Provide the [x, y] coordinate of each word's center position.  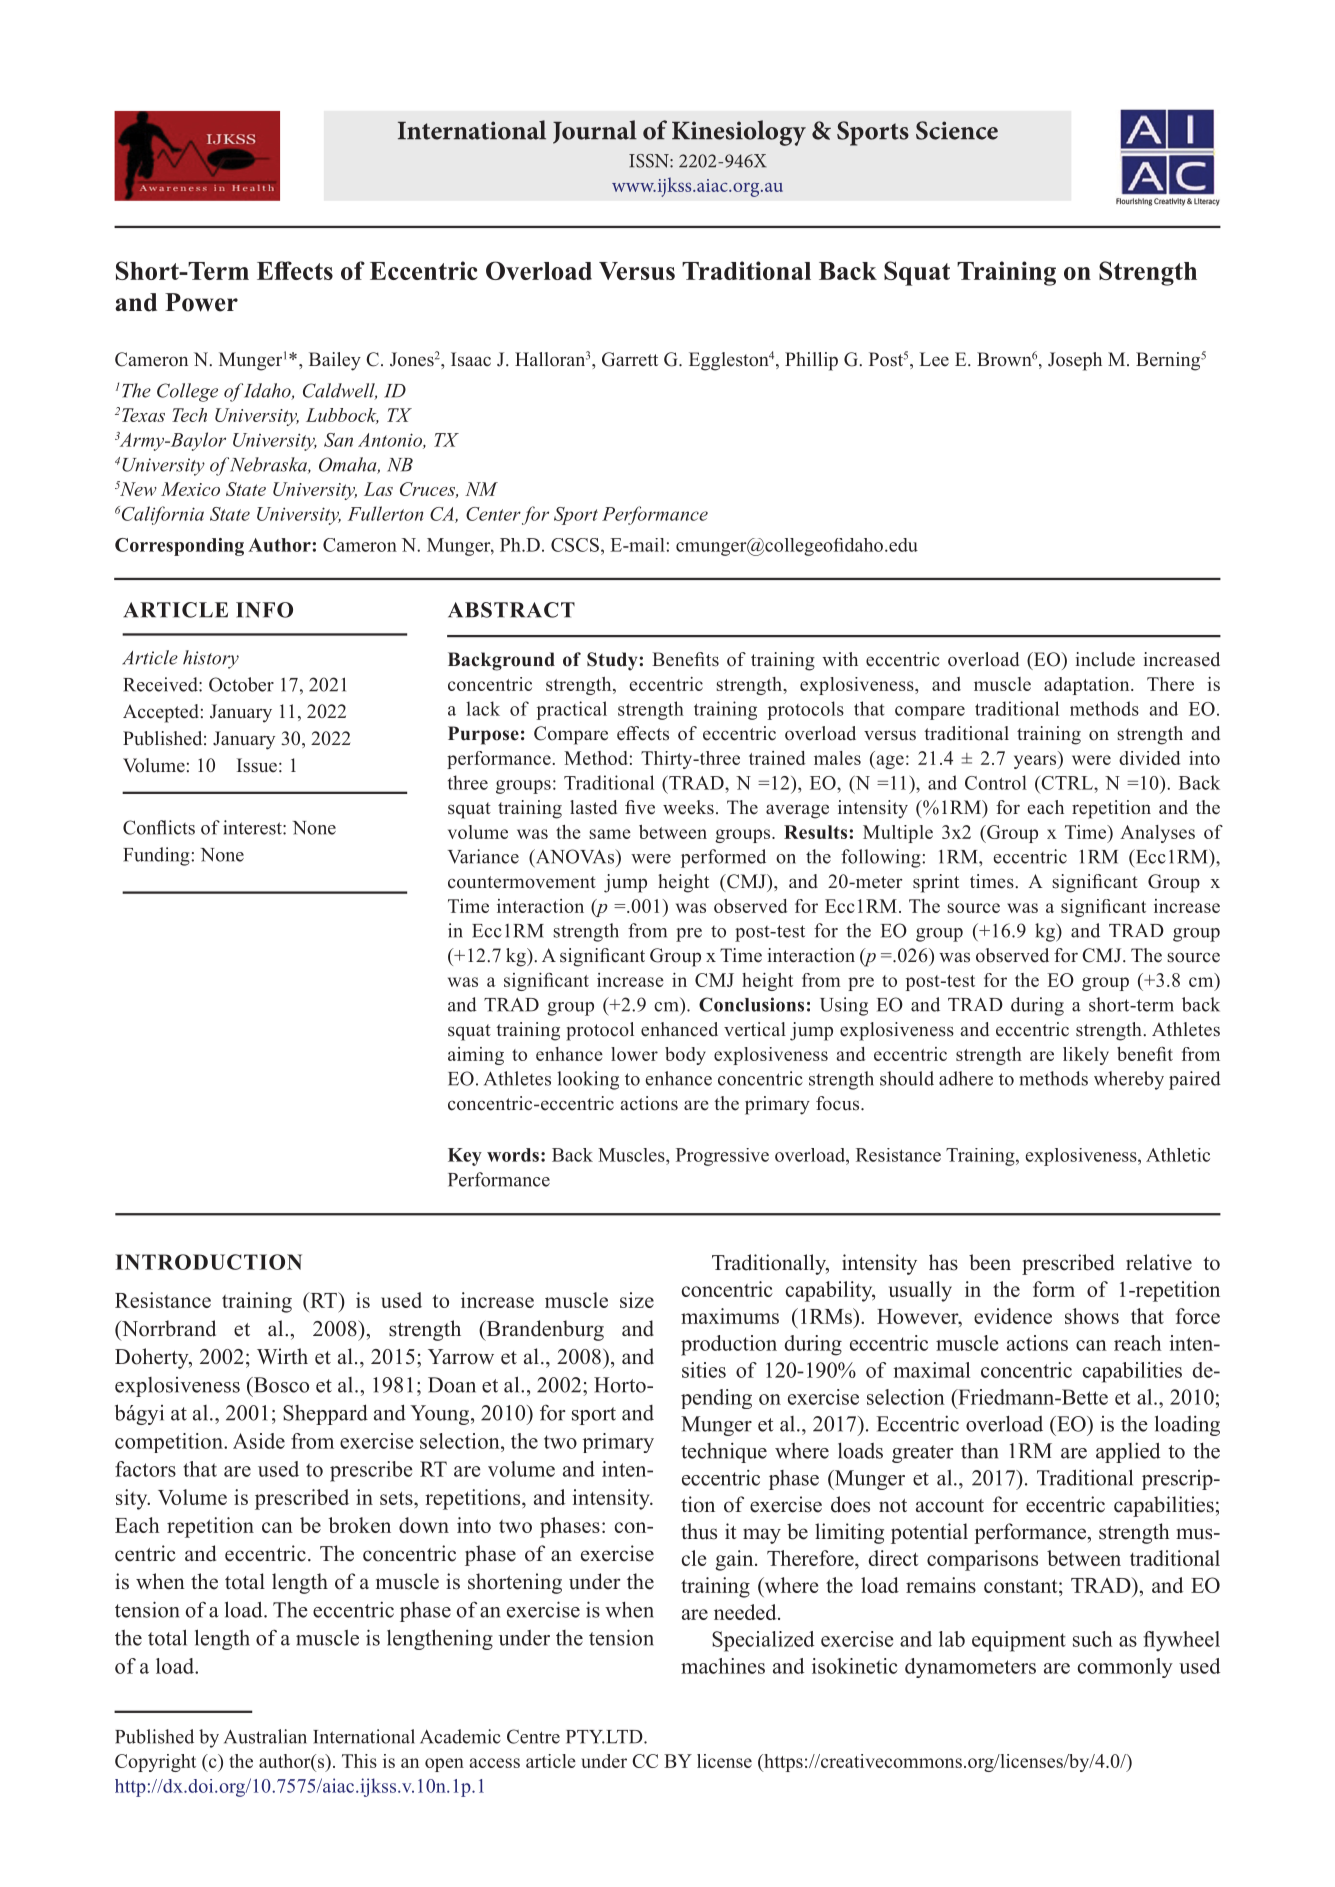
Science [957, 130]
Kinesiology [739, 133]
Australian [265, 1736]
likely [1086, 1056]
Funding [156, 856]
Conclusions [751, 1004]
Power [201, 302]
